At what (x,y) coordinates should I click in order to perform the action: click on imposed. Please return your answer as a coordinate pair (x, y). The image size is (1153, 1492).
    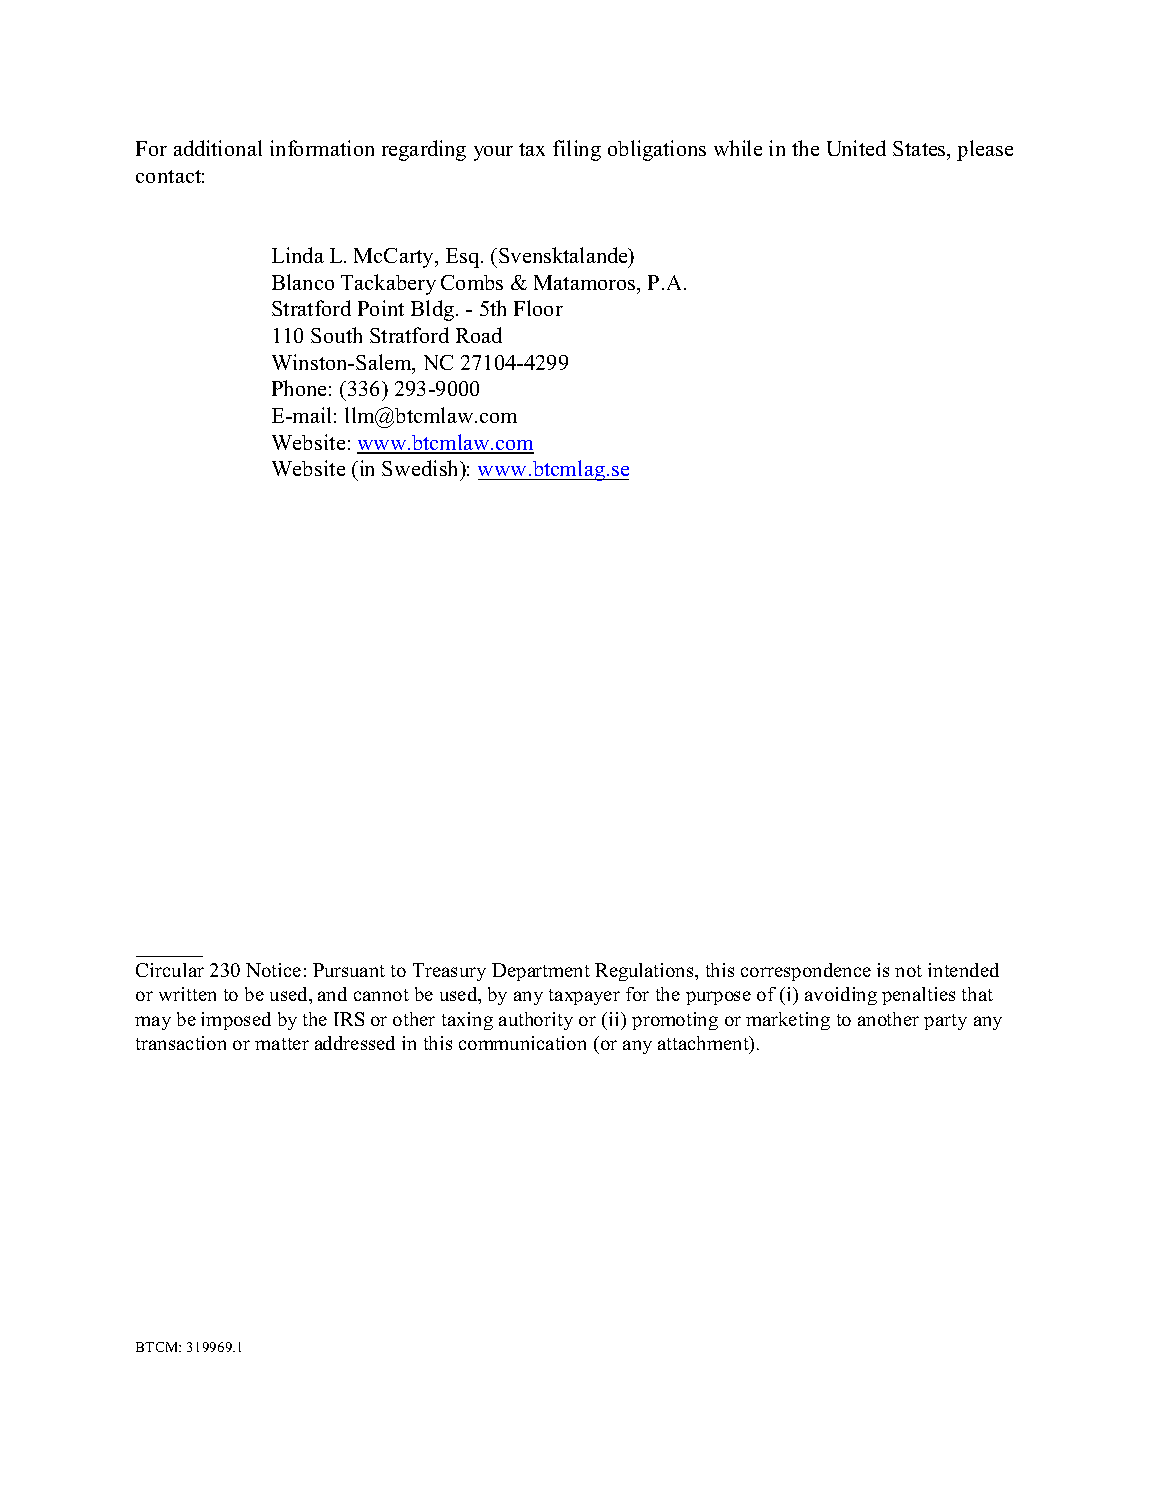
    Looking at the image, I should click on (236, 1021).
